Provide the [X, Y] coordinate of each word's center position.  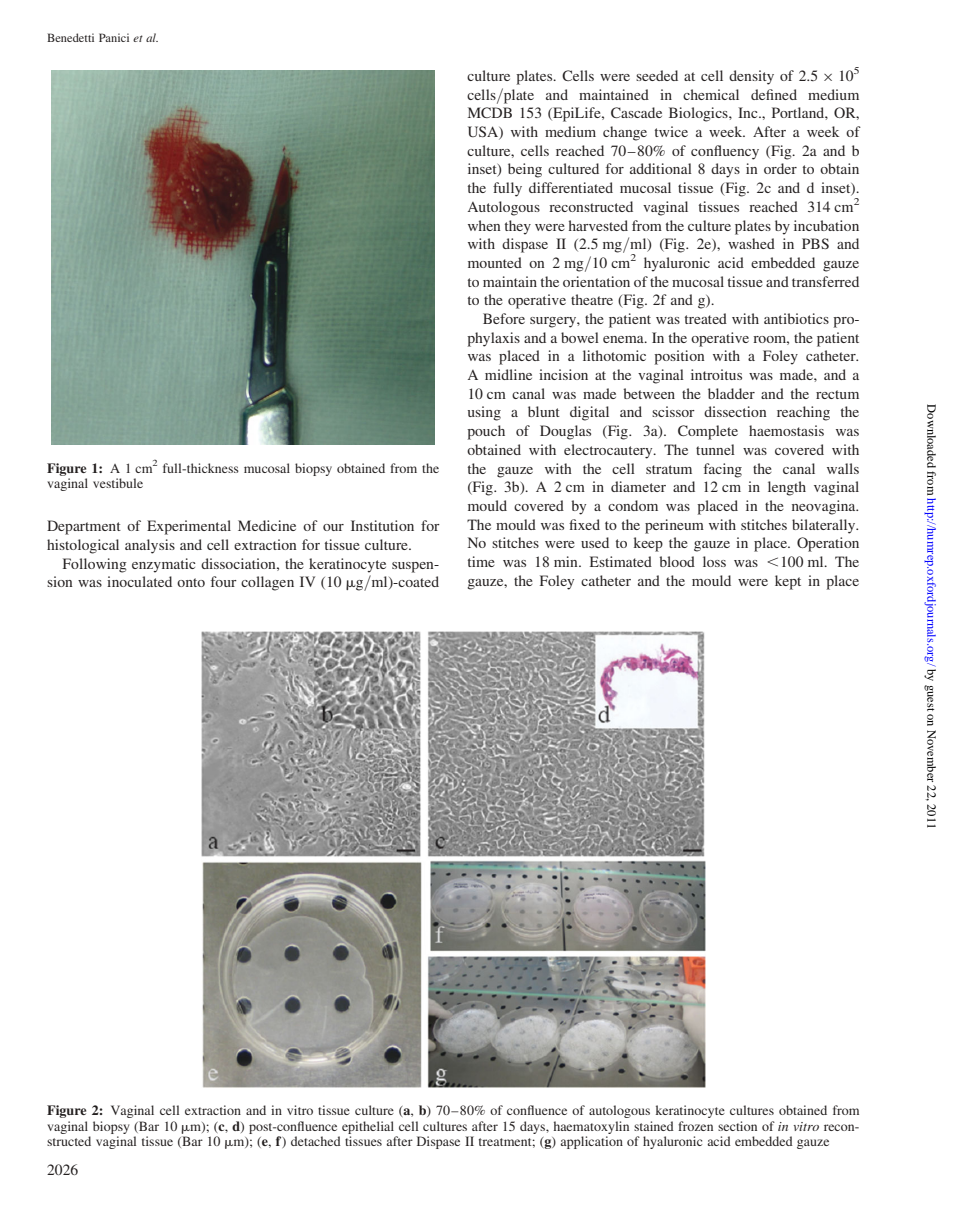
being [525, 170]
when [484, 225]
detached [316, 1141]
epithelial [368, 1127]
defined [774, 94]
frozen [695, 1126]
